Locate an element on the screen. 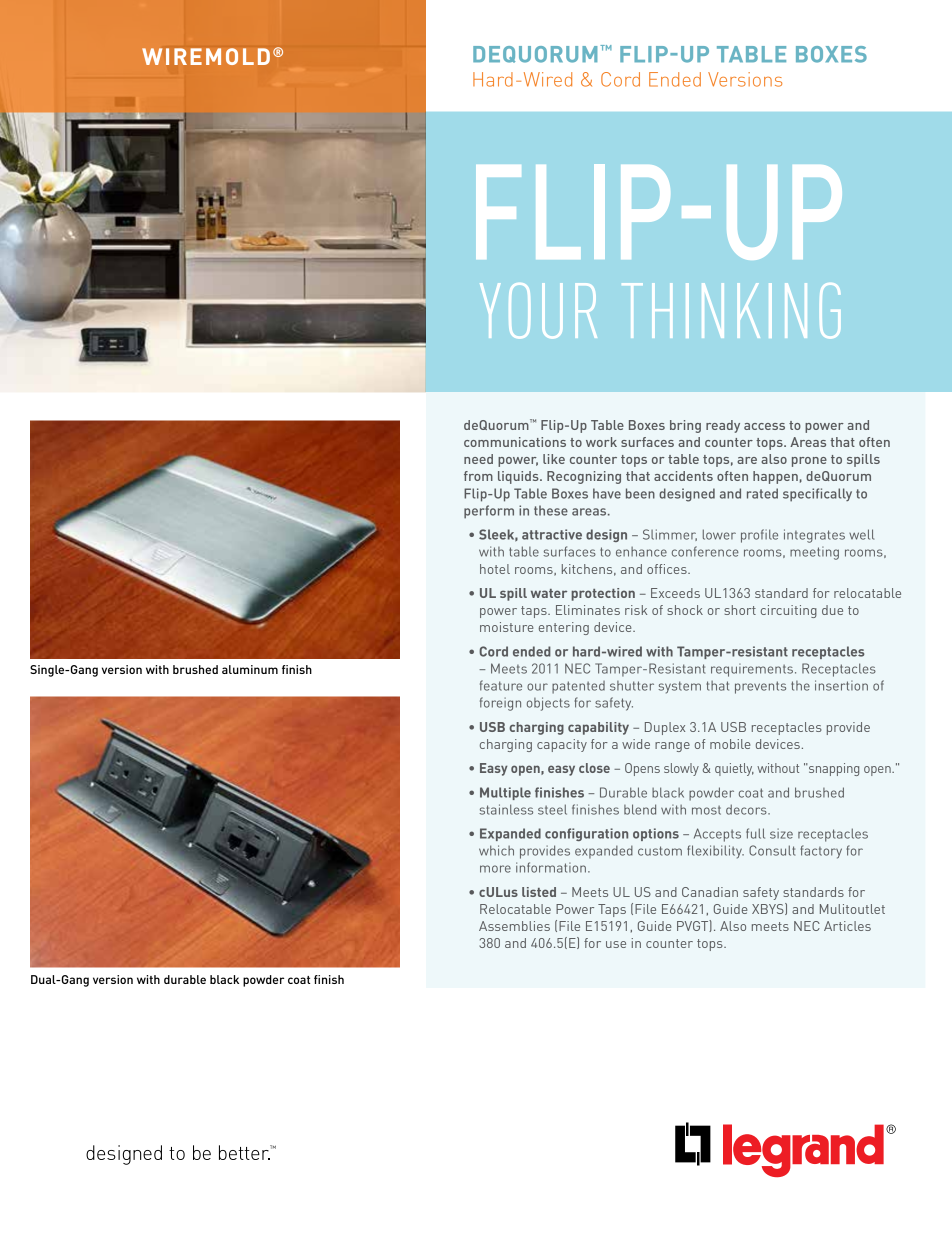 The width and height of the screenshot is (952, 1233). capacity is located at coordinates (562, 745).
